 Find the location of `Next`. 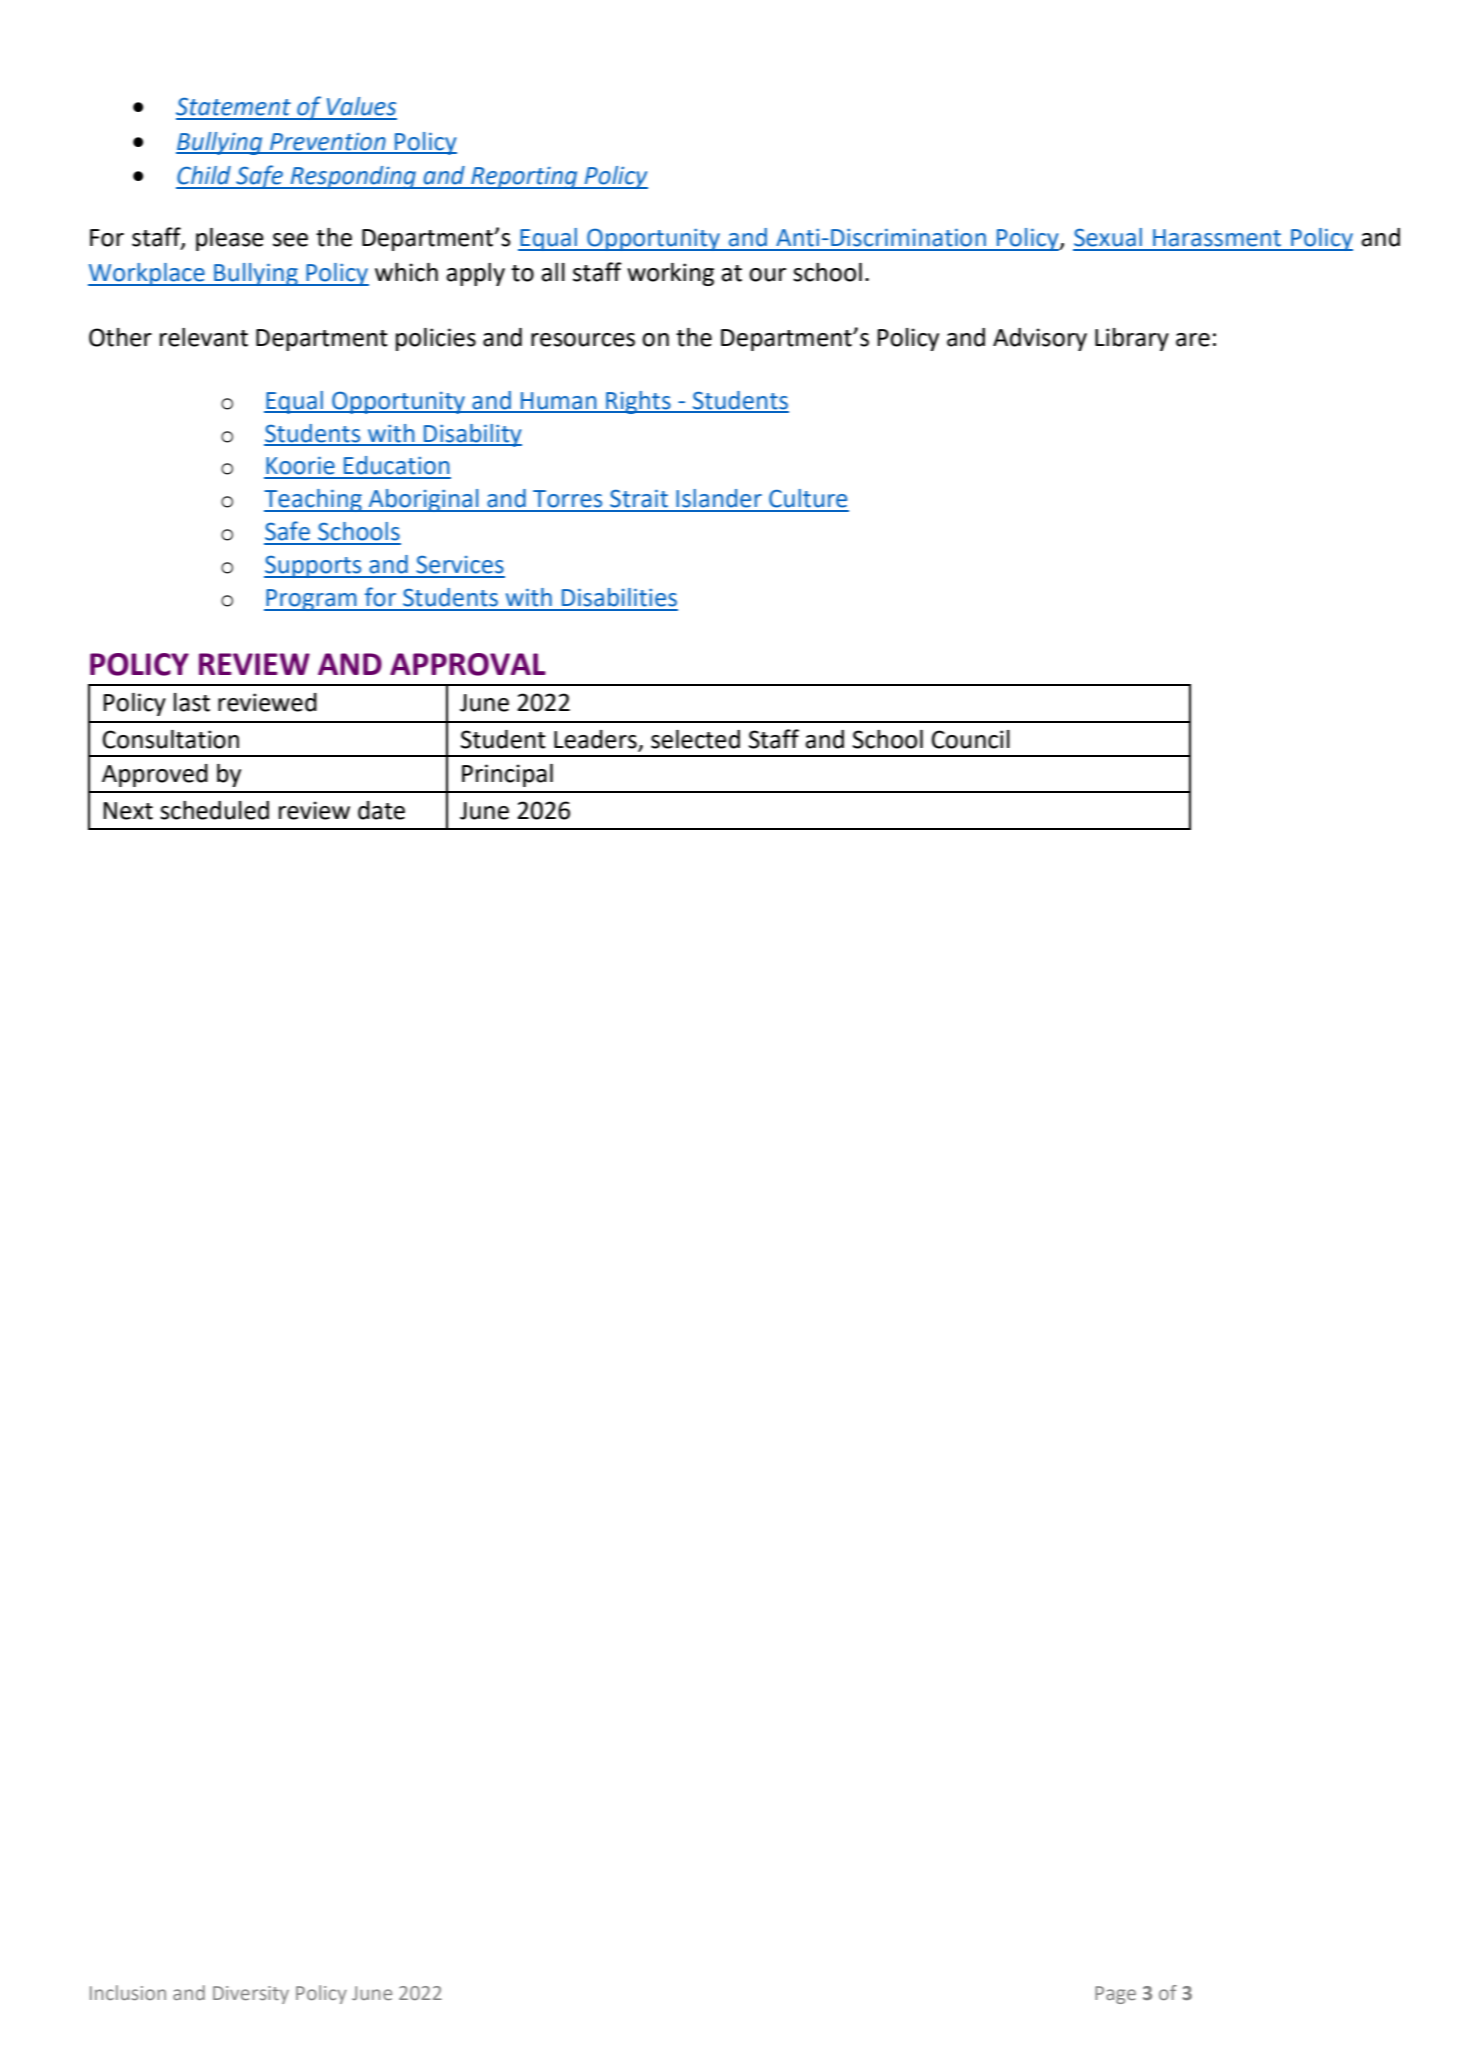

Next is located at coordinates (128, 811).
